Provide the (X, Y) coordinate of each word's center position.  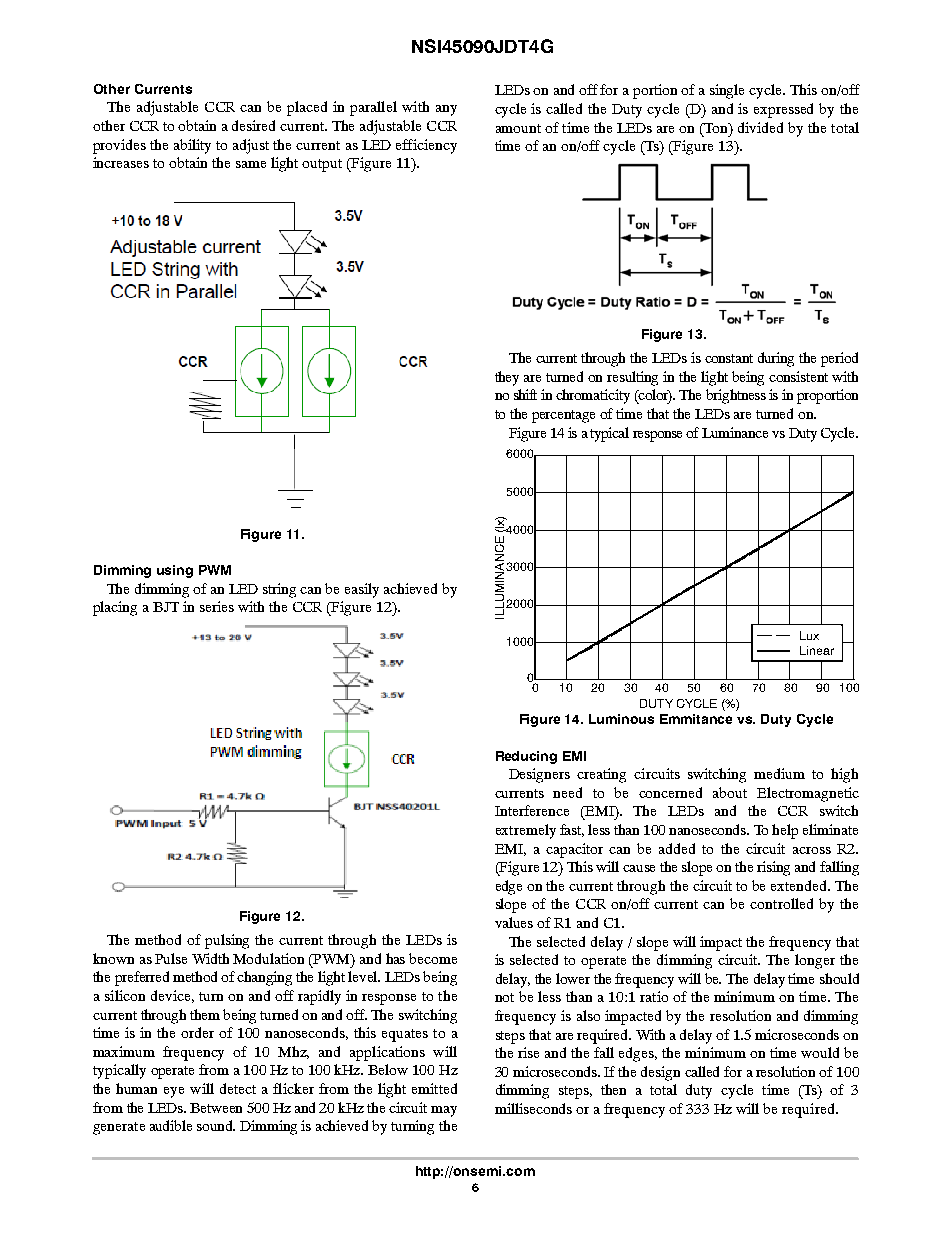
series (217, 606)
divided (760, 127)
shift (525, 394)
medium (779, 773)
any (446, 110)
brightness (736, 396)
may (444, 1111)
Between (216, 1108)
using (175, 571)
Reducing (526, 757)
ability (192, 146)
